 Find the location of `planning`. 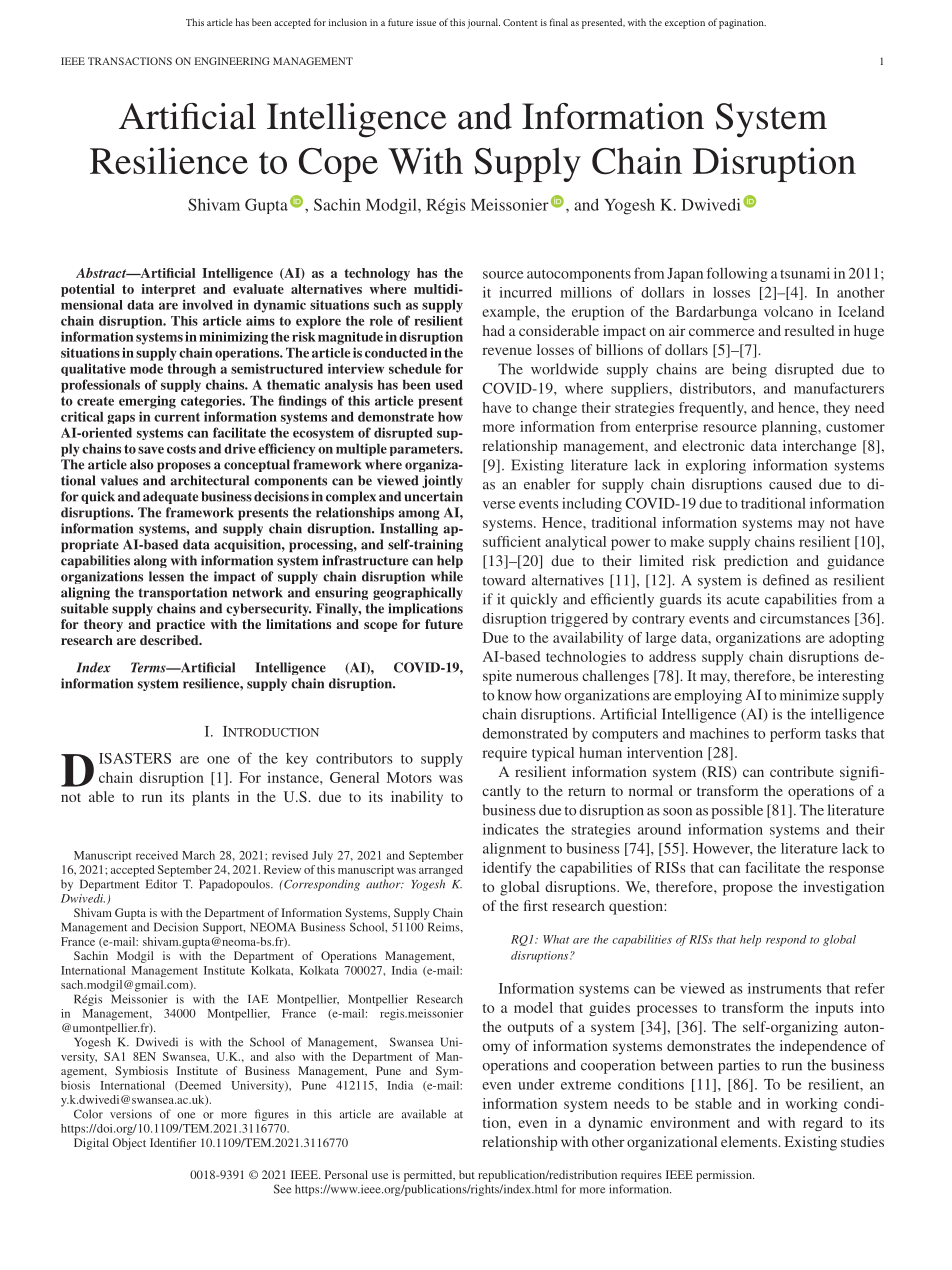

planning is located at coordinates (790, 428).
